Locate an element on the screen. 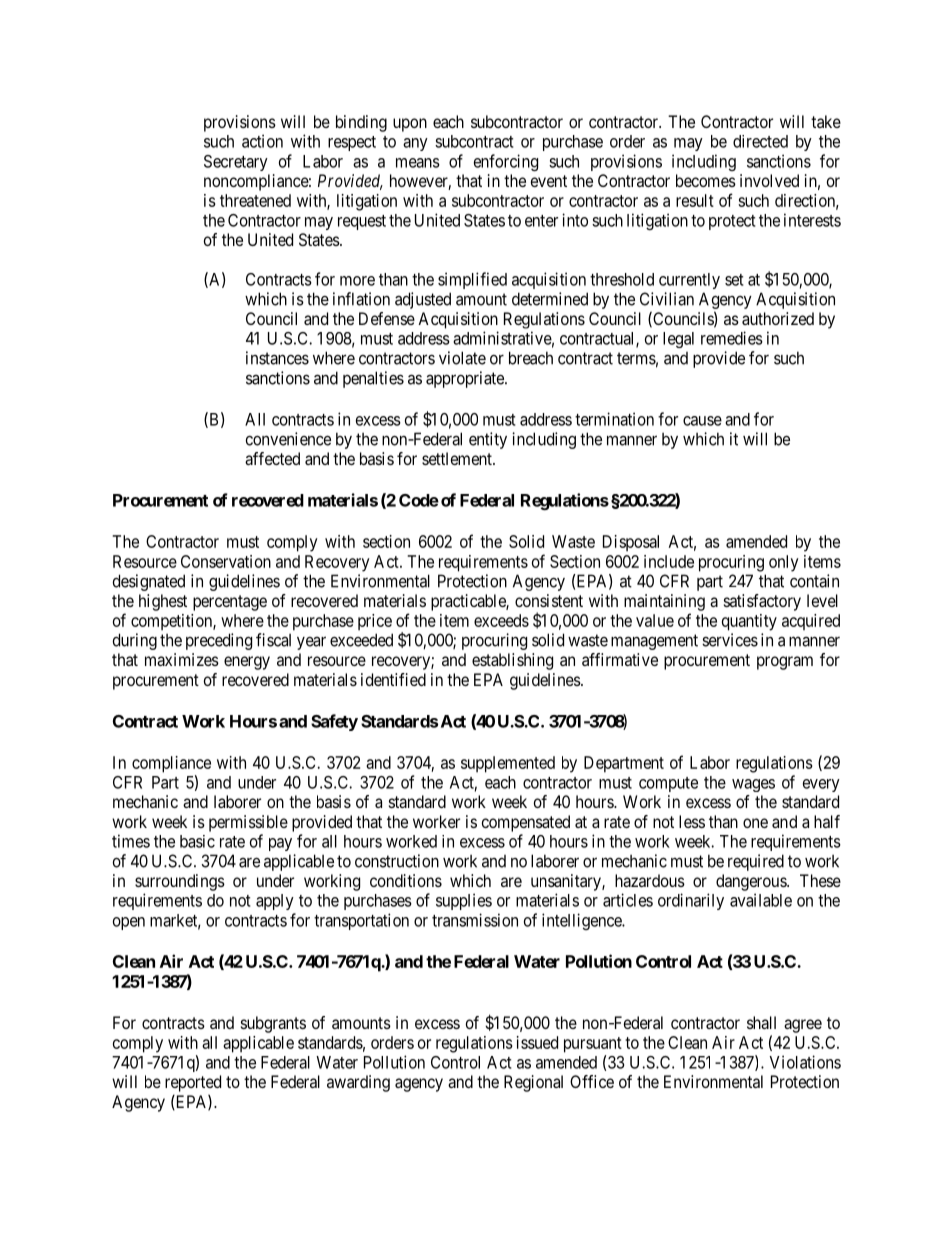 This screenshot has width=952, height=1233. percentage is located at coordinates (230, 603).
